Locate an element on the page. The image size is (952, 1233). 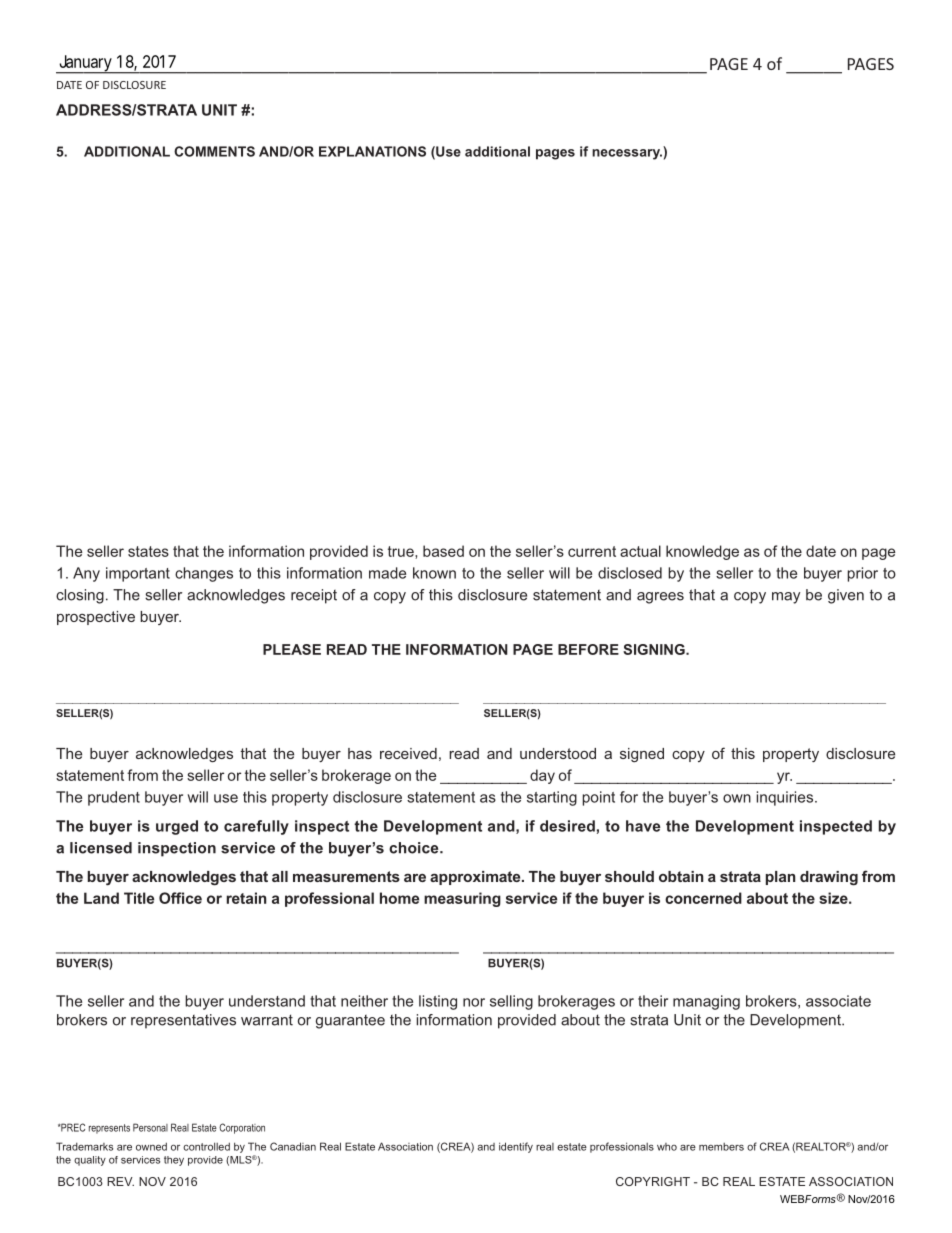
representatives is located at coordinates (183, 1021).
